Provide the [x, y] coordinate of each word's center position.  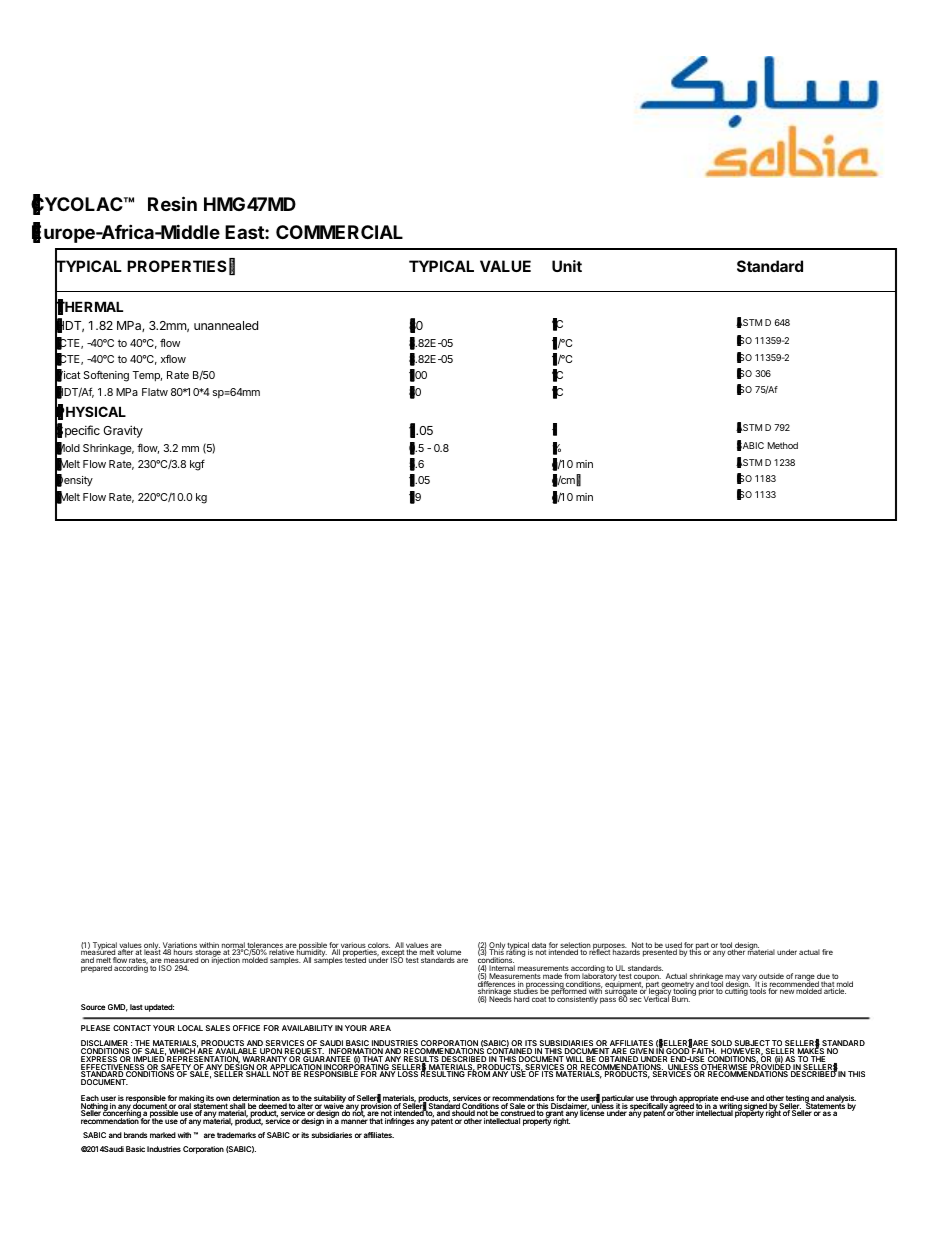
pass [608, 1000]
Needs [500, 998]
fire [827, 952]
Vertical [656, 998]
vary [749, 978]
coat [539, 999]
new [787, 991]
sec [636, 999]
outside [771, 977]
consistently [577, 1000]
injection [226, 960]
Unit [567, 266]
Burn [681, 999]
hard [521, 999]
